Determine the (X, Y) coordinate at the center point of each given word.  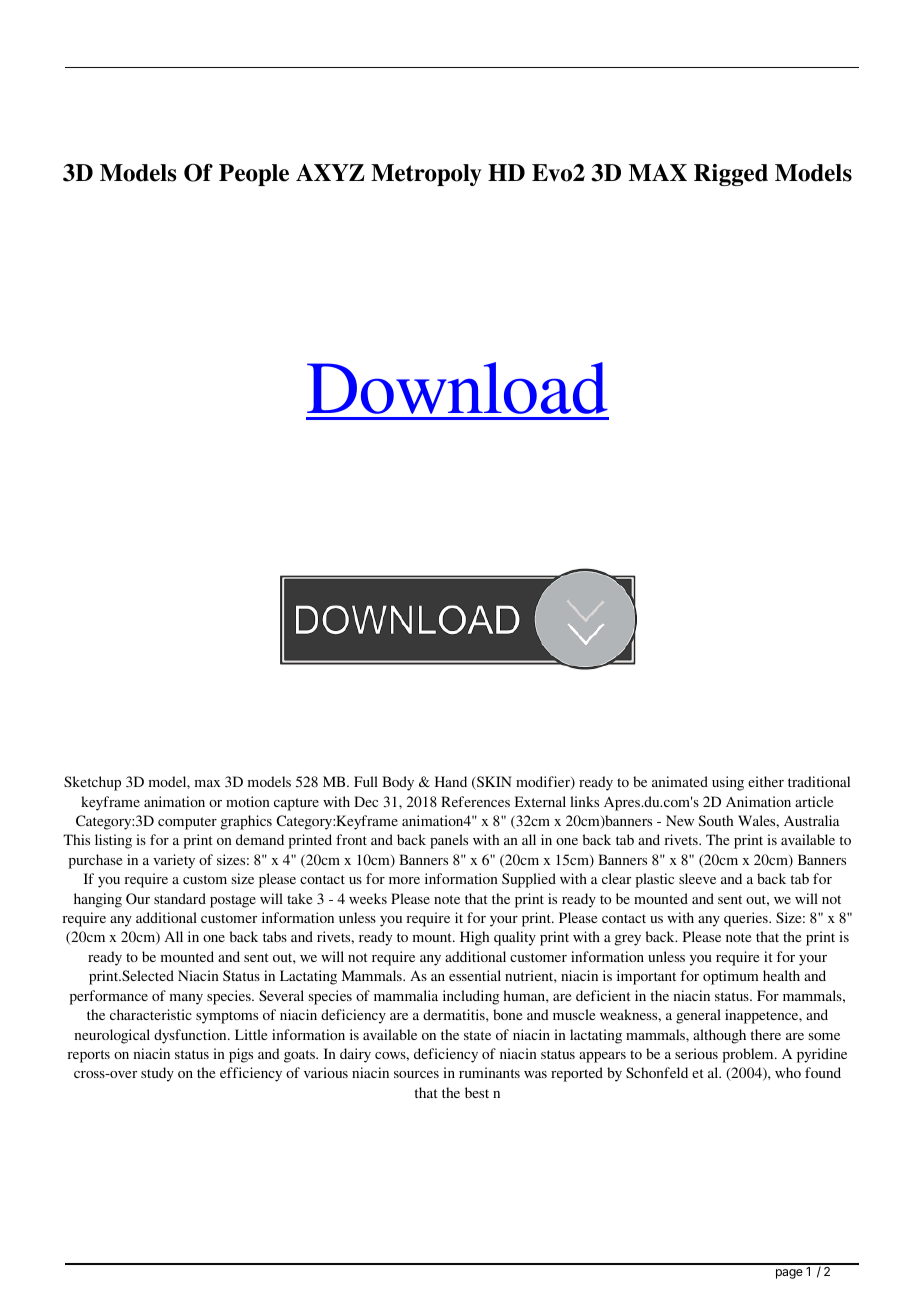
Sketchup (92, 783)
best (477, 1092)
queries (747, 919)
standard (180, 898)
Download (457, 388)
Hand (451, 781)
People (254, 175)
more (404, 880)
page (789, 1274)
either (766, 781)
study (157, 1074)
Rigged (731, 175)
